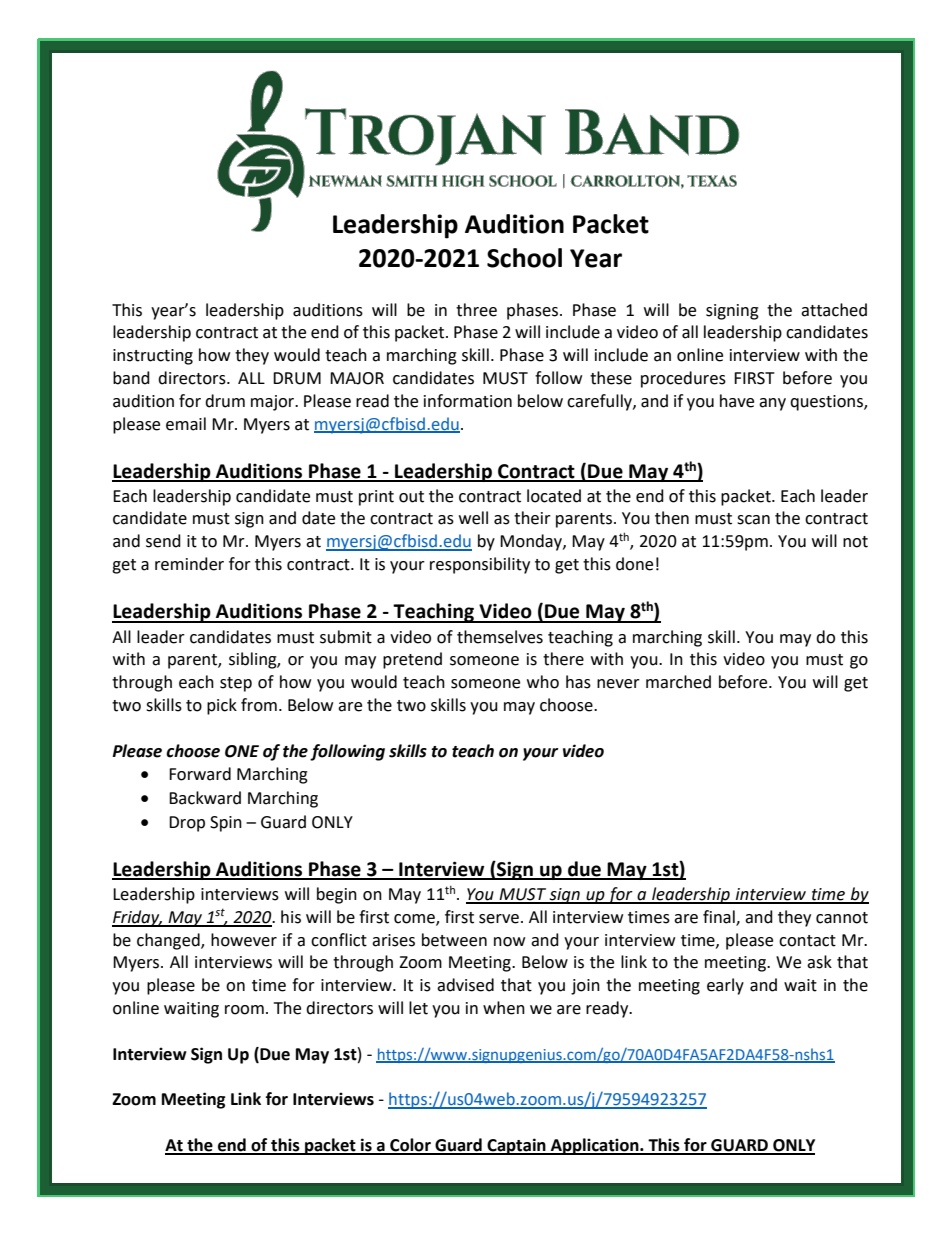 The height and width of the screenshot is (1233, 952). Describe the element at coordinates (226, 824) in the screenshot. I see `Spin` at that location.
